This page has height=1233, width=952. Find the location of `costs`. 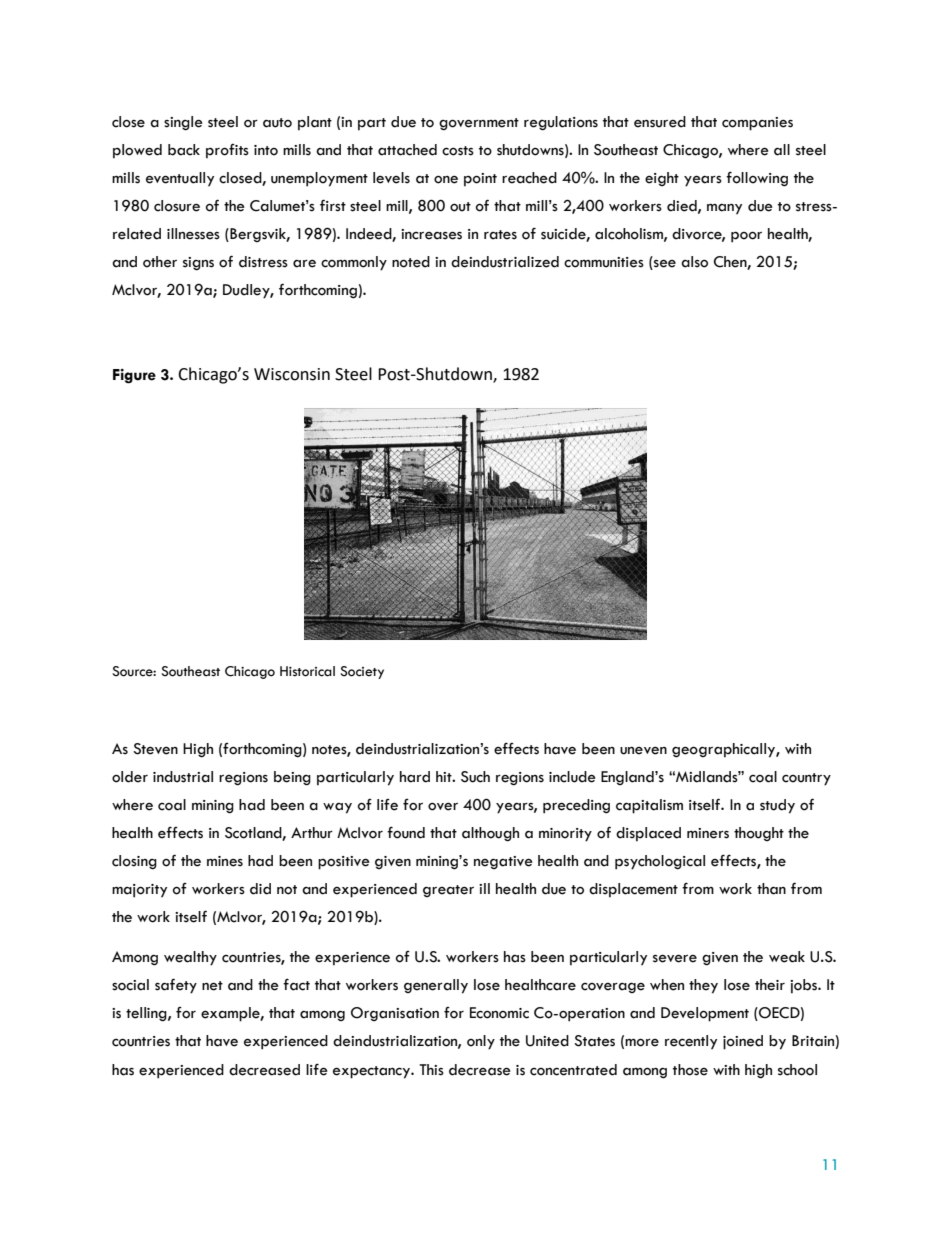

costs is located at coordinates (458, 151).
